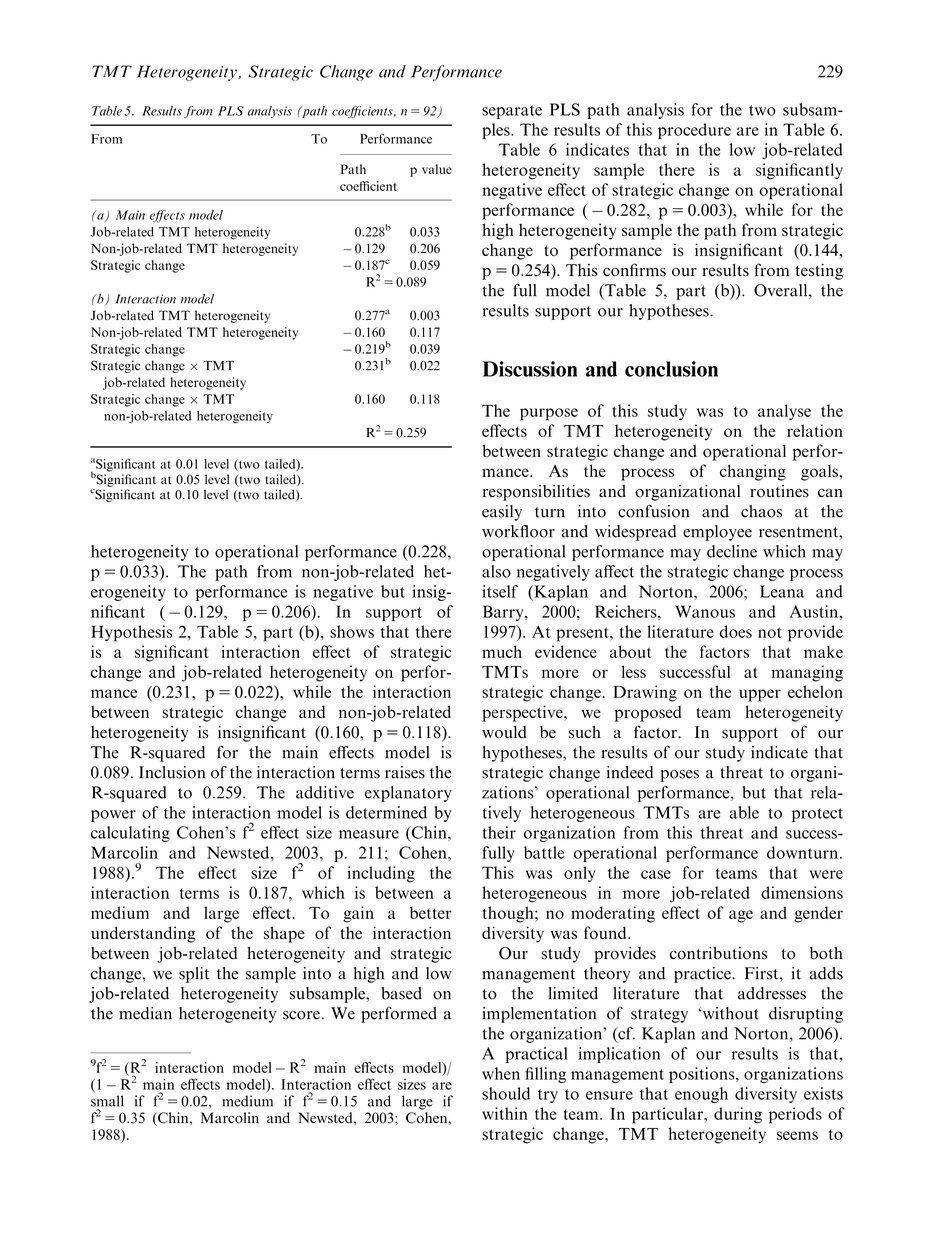  What do you see at coordinates (437, 169) in the screenshot?
I see `value` at bounding box center [437, 169].
